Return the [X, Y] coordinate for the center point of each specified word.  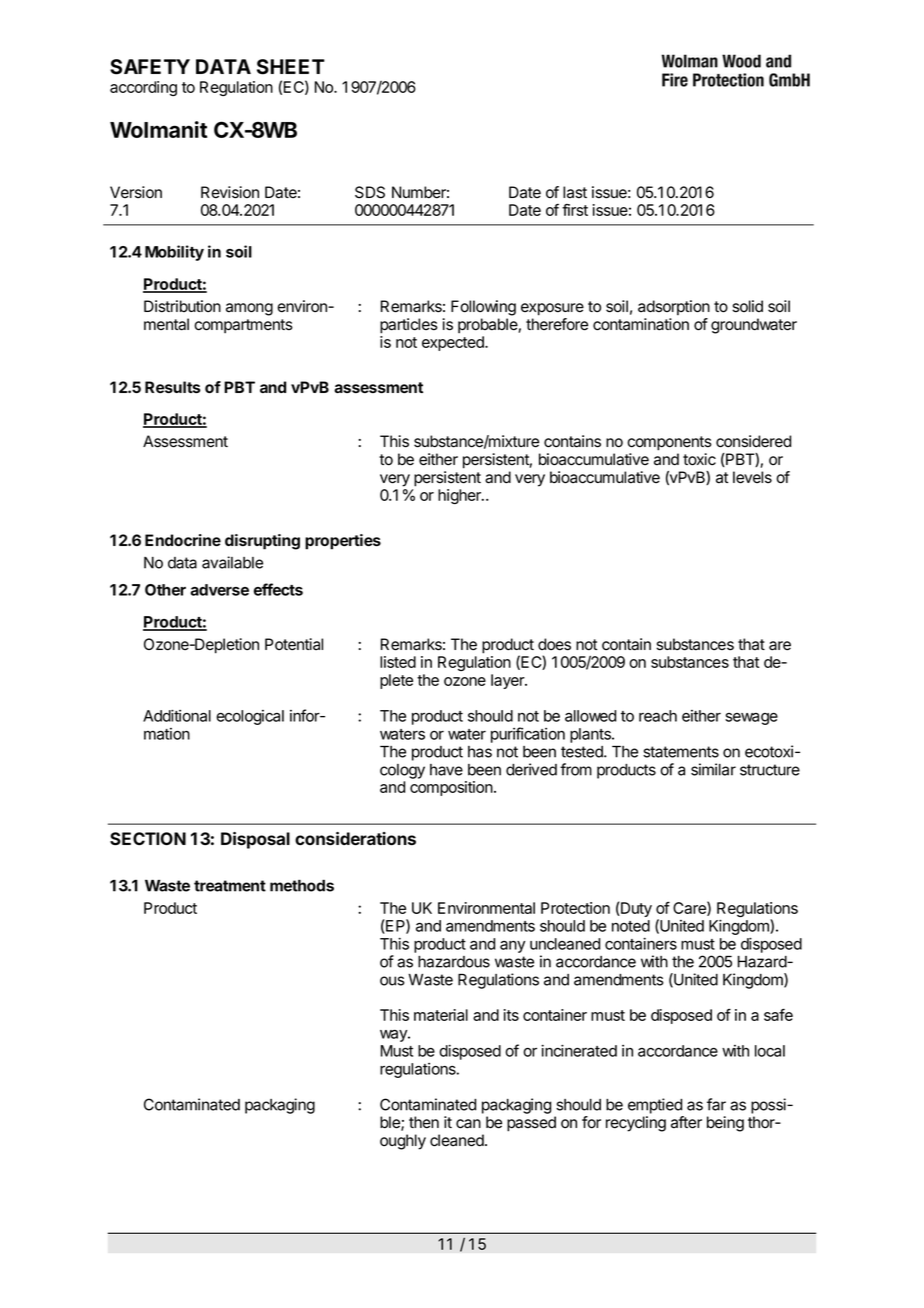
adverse [219, 590]
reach [658, 716]
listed [398, 662]
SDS [370, 192]
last [575, 192]
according [143, 88]
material [441, 1015]
